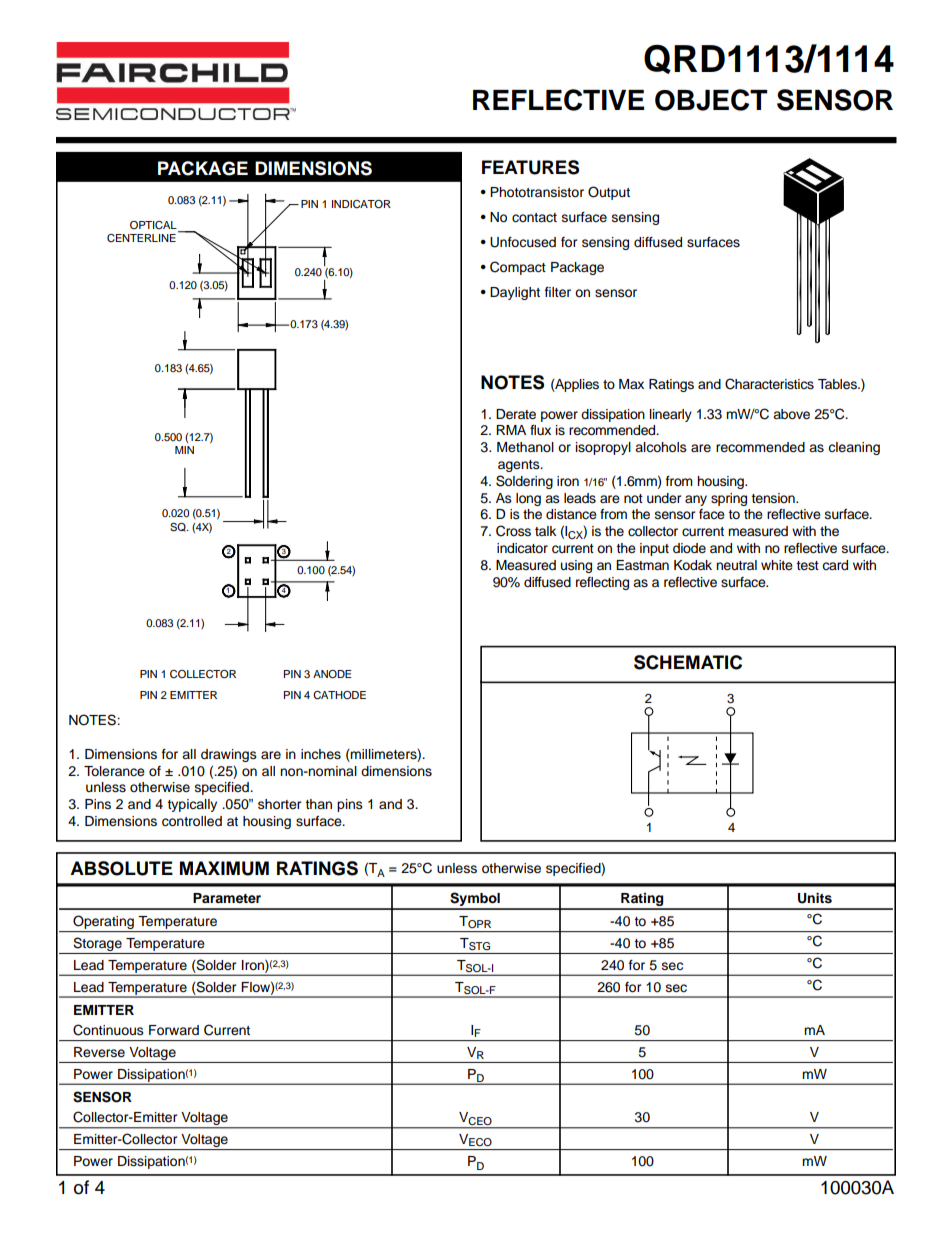 The width and height of the document is (952, 1233). What do you see at coordinates (777, 565) in the document?
I see `white` at bounding box center [777, 565].
